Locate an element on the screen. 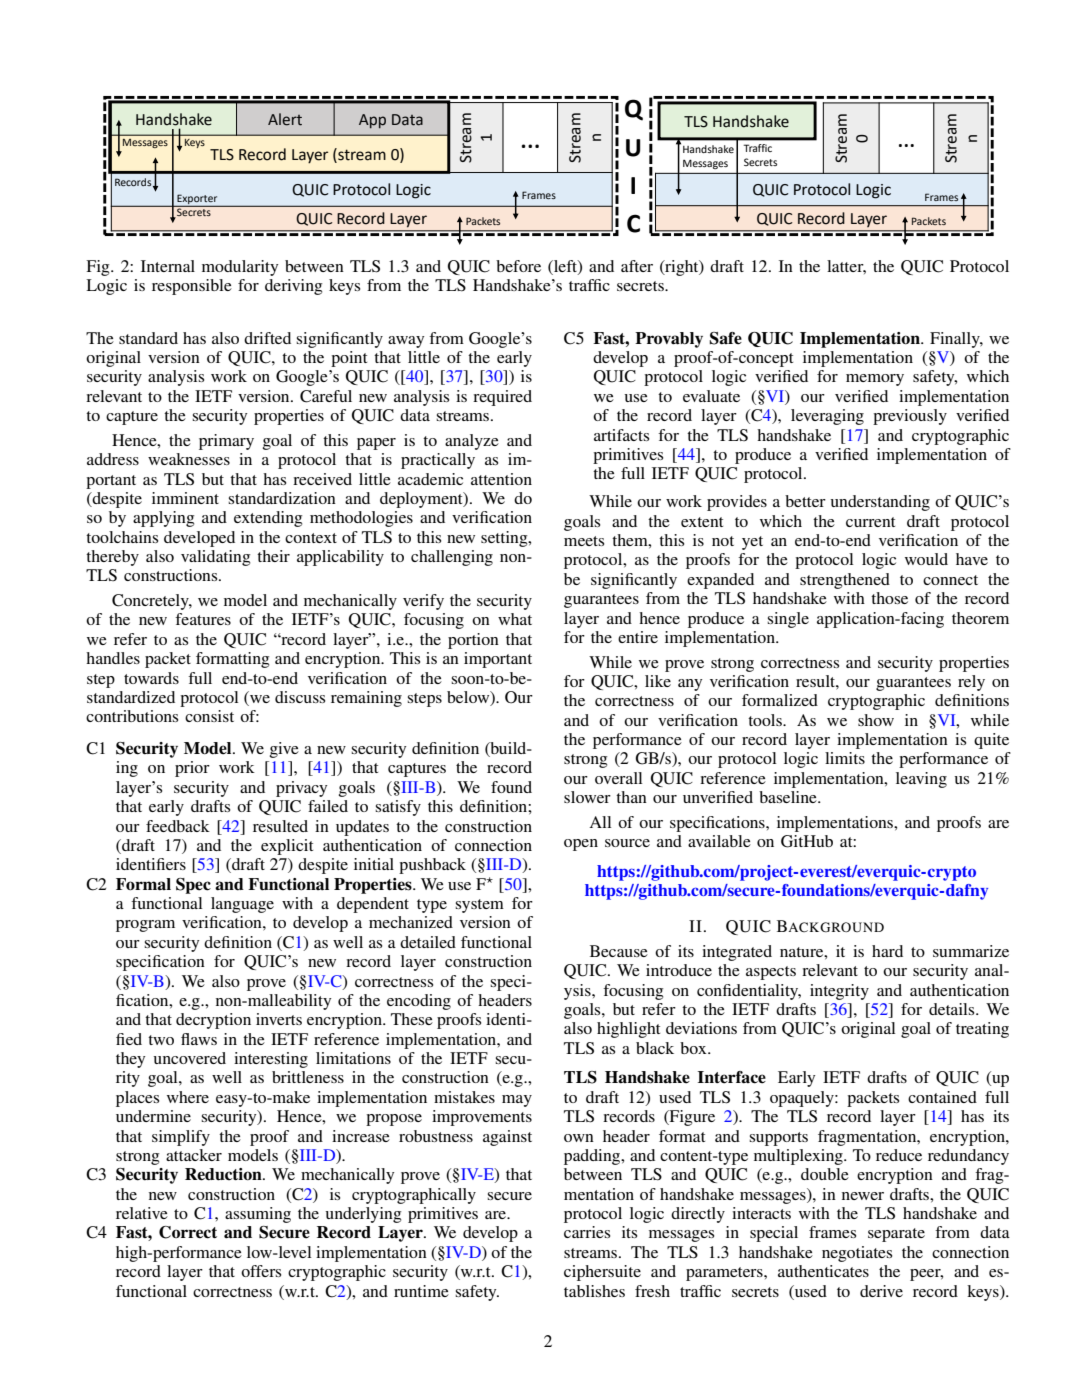  show is located at coordinates (876, 720).
